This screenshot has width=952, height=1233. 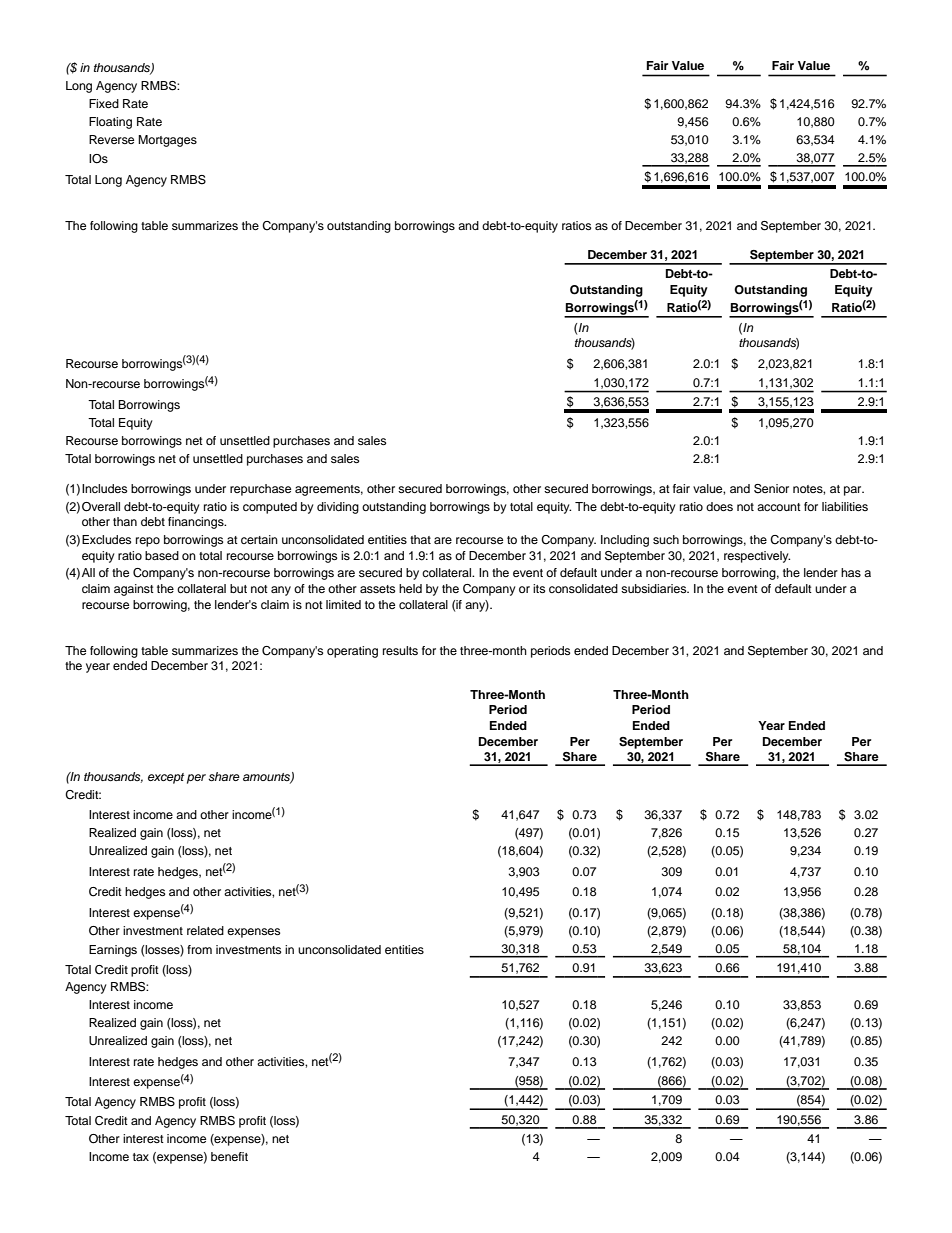 What do you see at coordinates (400, 650) in the screenshot?
I see `results` at bounding box center [400, 650].
